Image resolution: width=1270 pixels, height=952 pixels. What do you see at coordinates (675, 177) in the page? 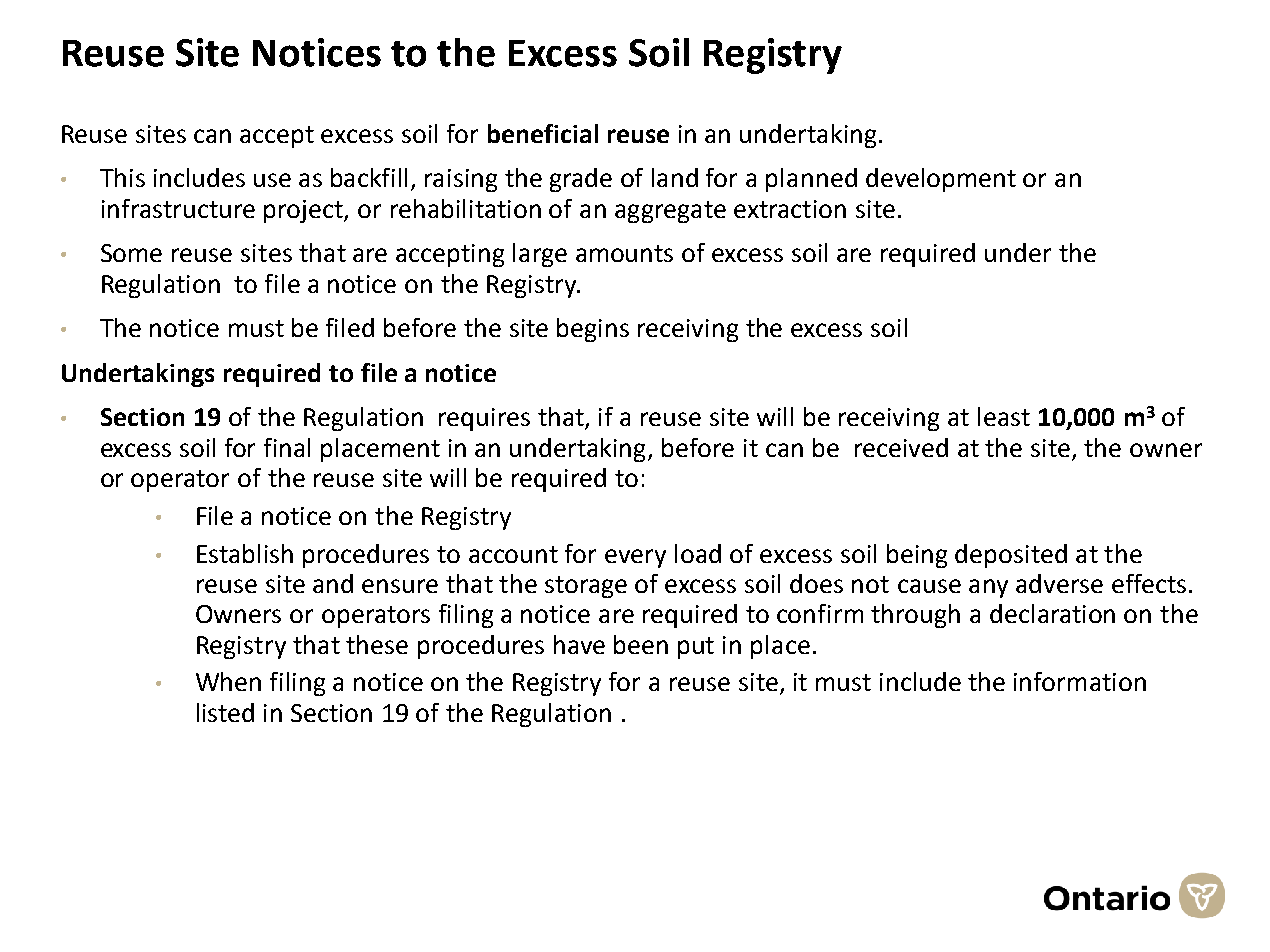
I see `land` at bounding box center [675, 177].
